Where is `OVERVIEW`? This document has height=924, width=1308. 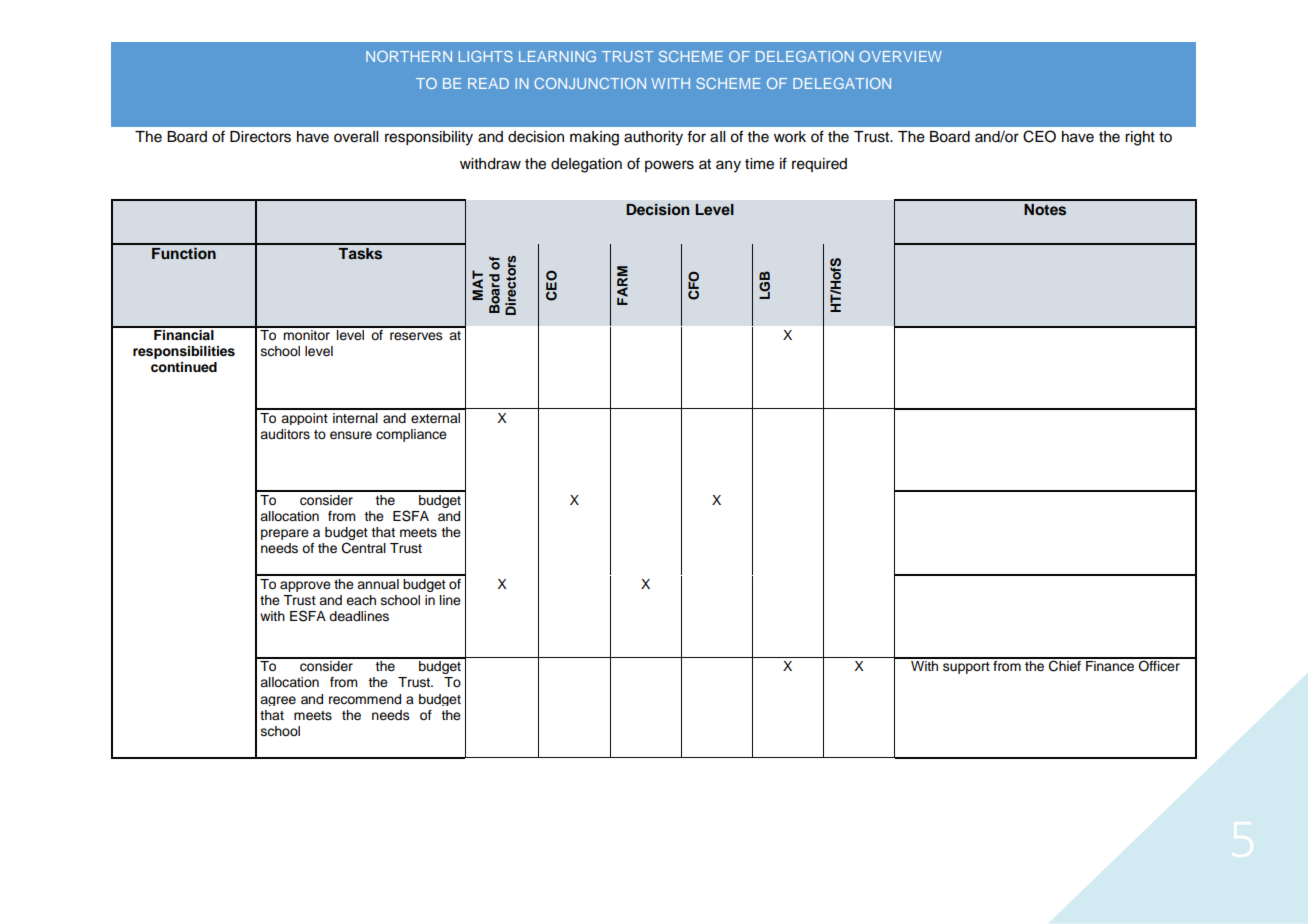
OVERVIEW is located at coordinates (900, 56).
